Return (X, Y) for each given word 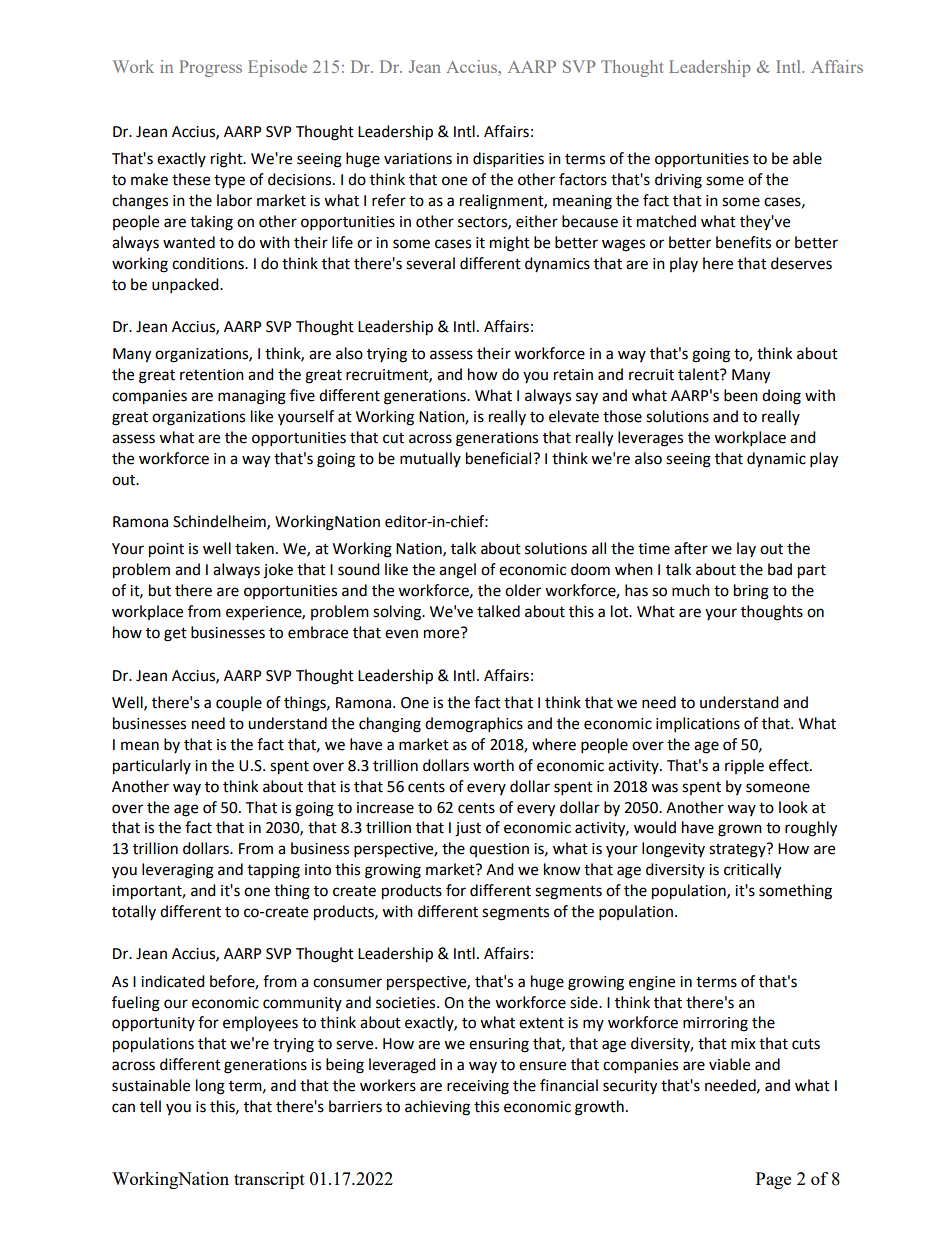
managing (252, 397)
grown (740, 830)
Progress (210, 68)
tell (150, 1106)
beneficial (500, 458)
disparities (508, 160)
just (468, 829)
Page (773, 1180)
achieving (437, 1108)
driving (678, 181)
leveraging (178, 871)
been (741, 395)
